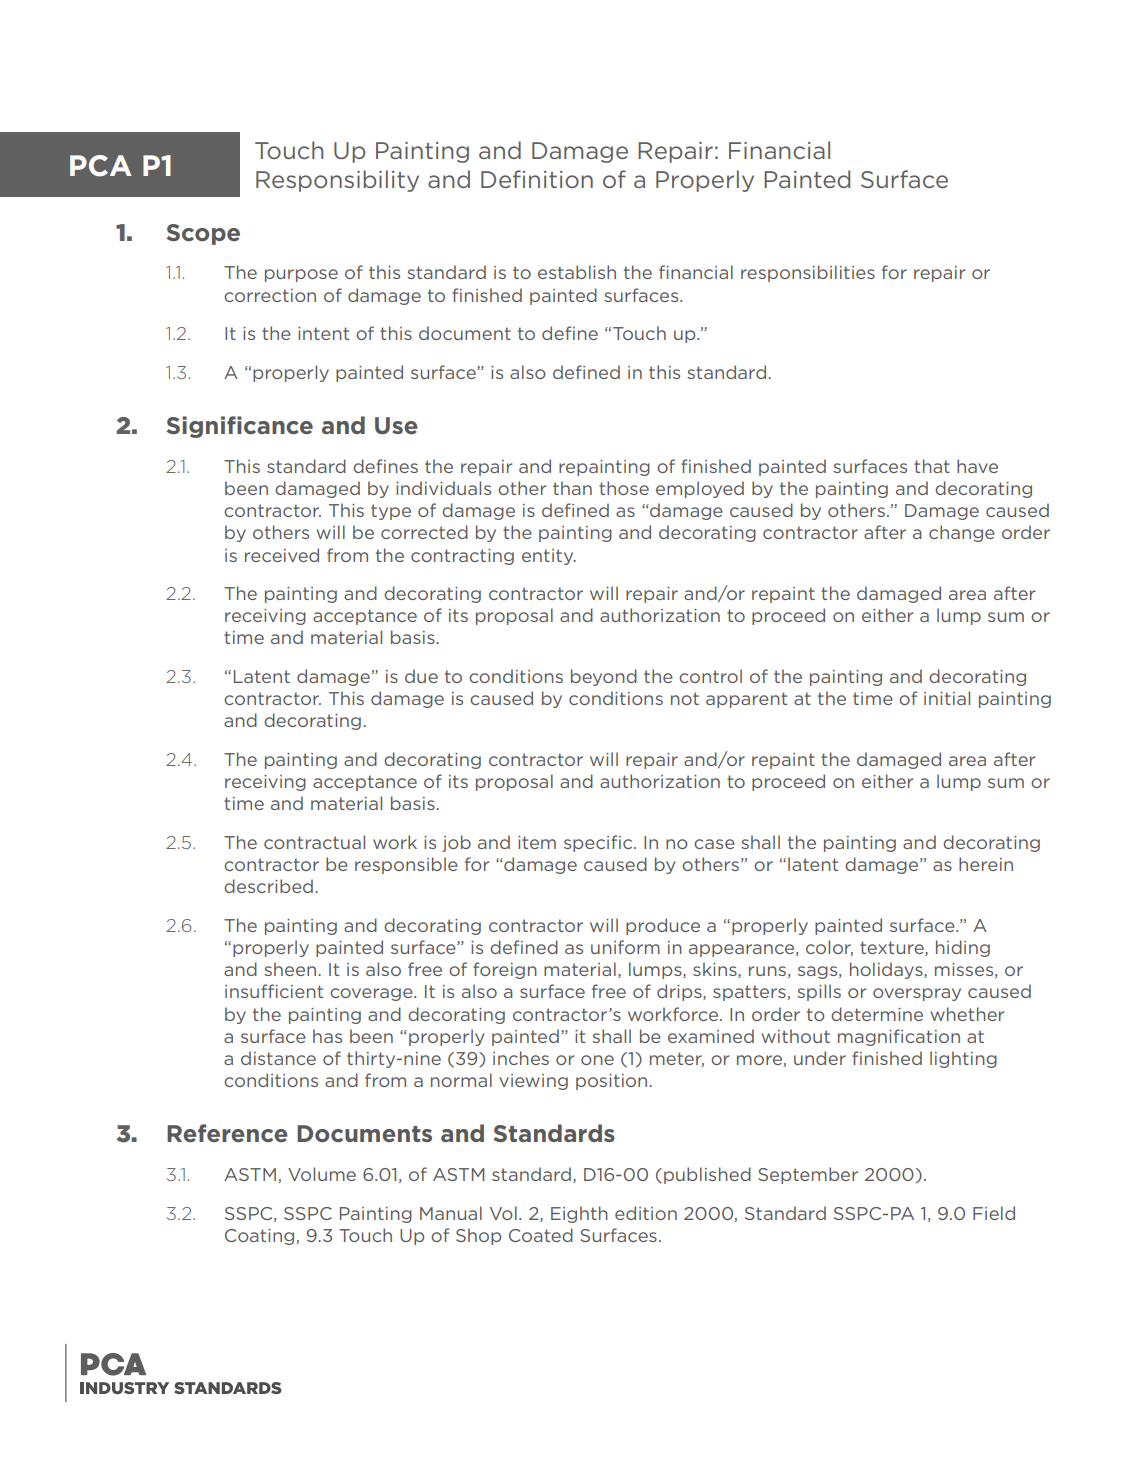 This screenshot has width=1128, height=1460. What do you see at coordinates (808, 273) in the screenshot?
I see `responsibilities` at bounding box center [808, 273].
